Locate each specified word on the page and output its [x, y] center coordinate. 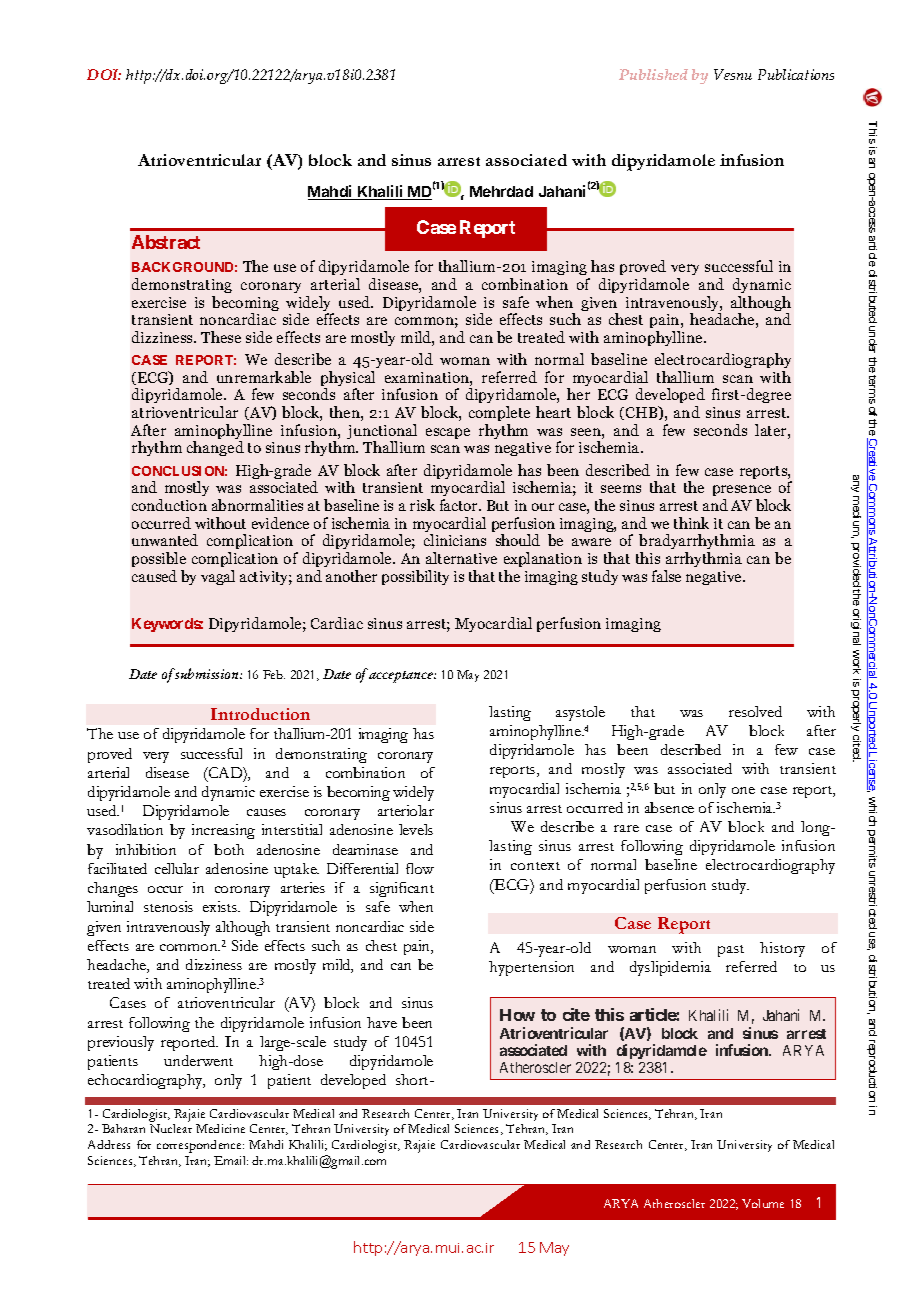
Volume [763, 1203]
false [666, 576]
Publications [796, 74]
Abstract [166, 242]
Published [653, 74]
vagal [218, 577]
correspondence [200, 1146]
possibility [415, 577]
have [382, 1022]
